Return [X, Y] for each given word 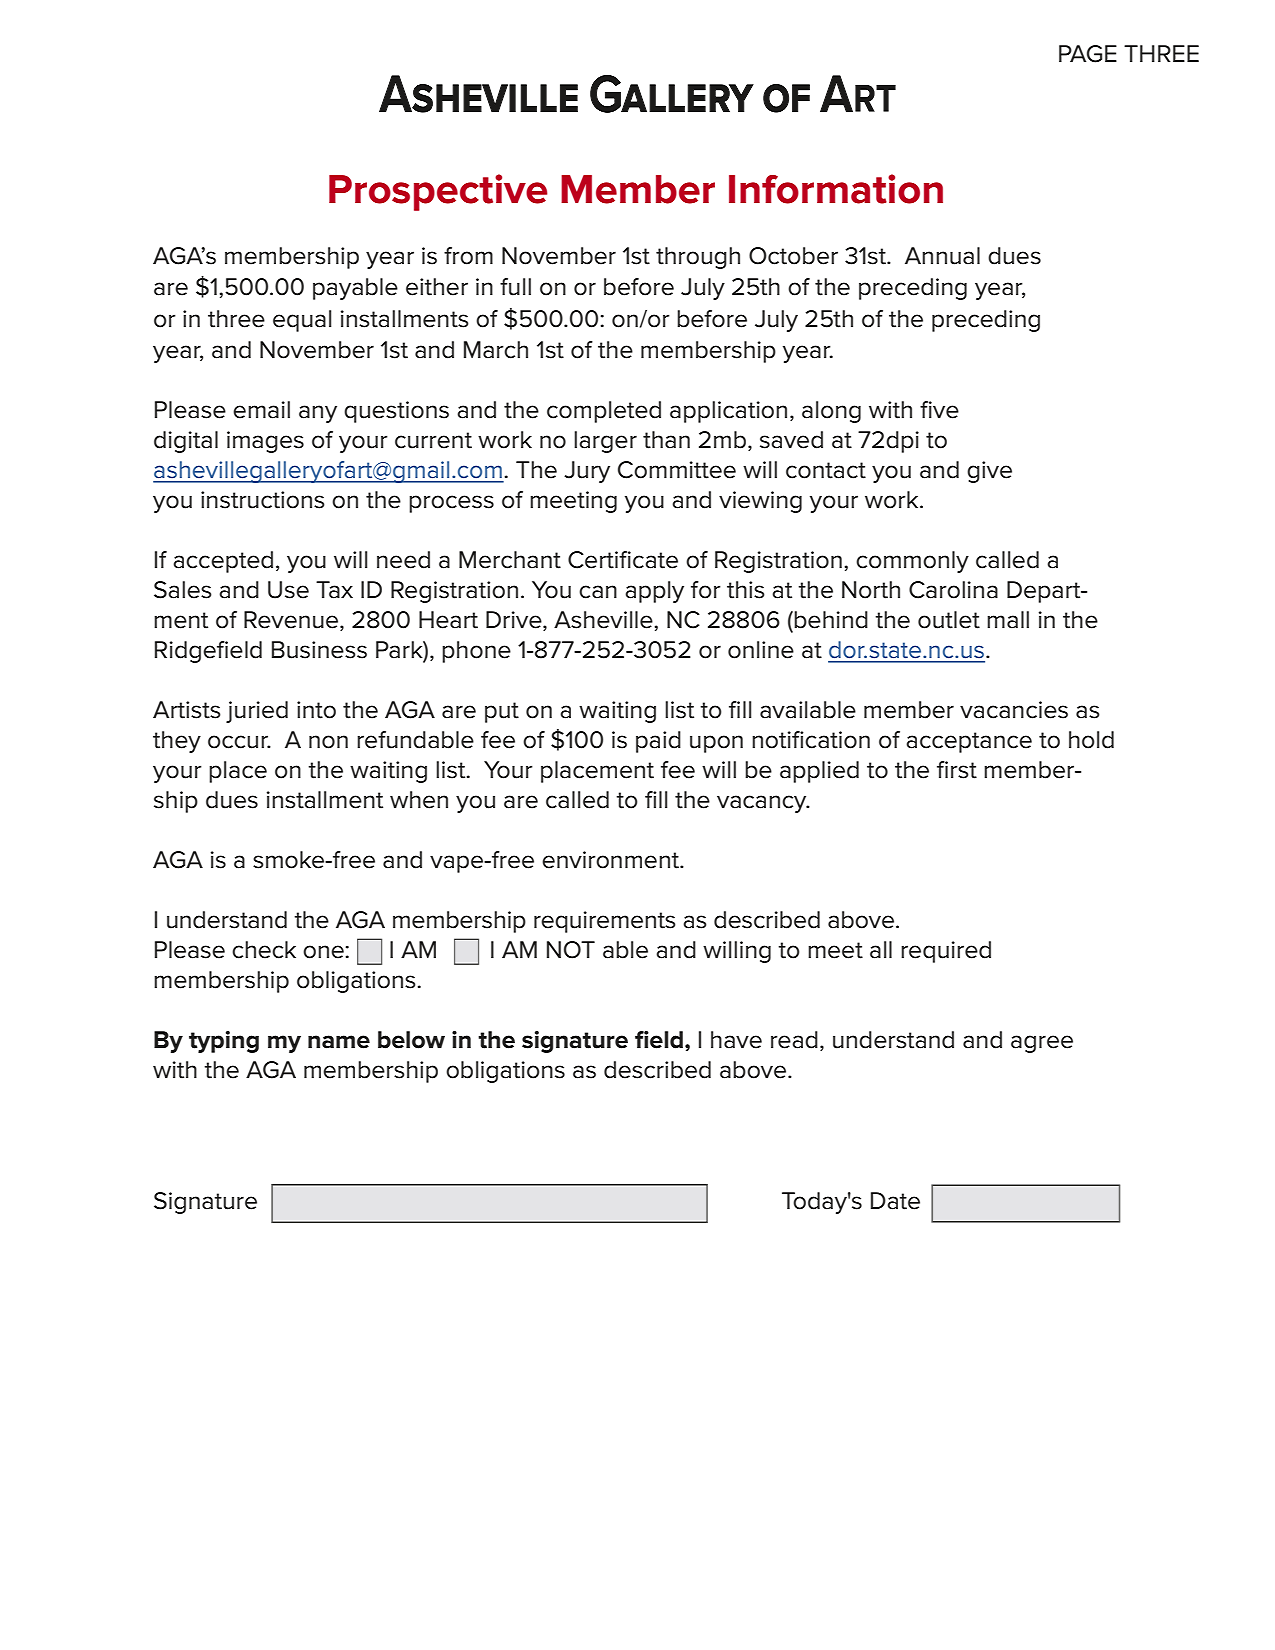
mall [1008, 620]
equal [302, 321]
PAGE [1088, 54]
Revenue [292, 621]
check [264, 950]
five [939, 410]
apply [654, 592]
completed [604, 412]
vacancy [763, 804]
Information [836, 189]
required [946, 952]
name [339, 1042]
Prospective [438, 192]
